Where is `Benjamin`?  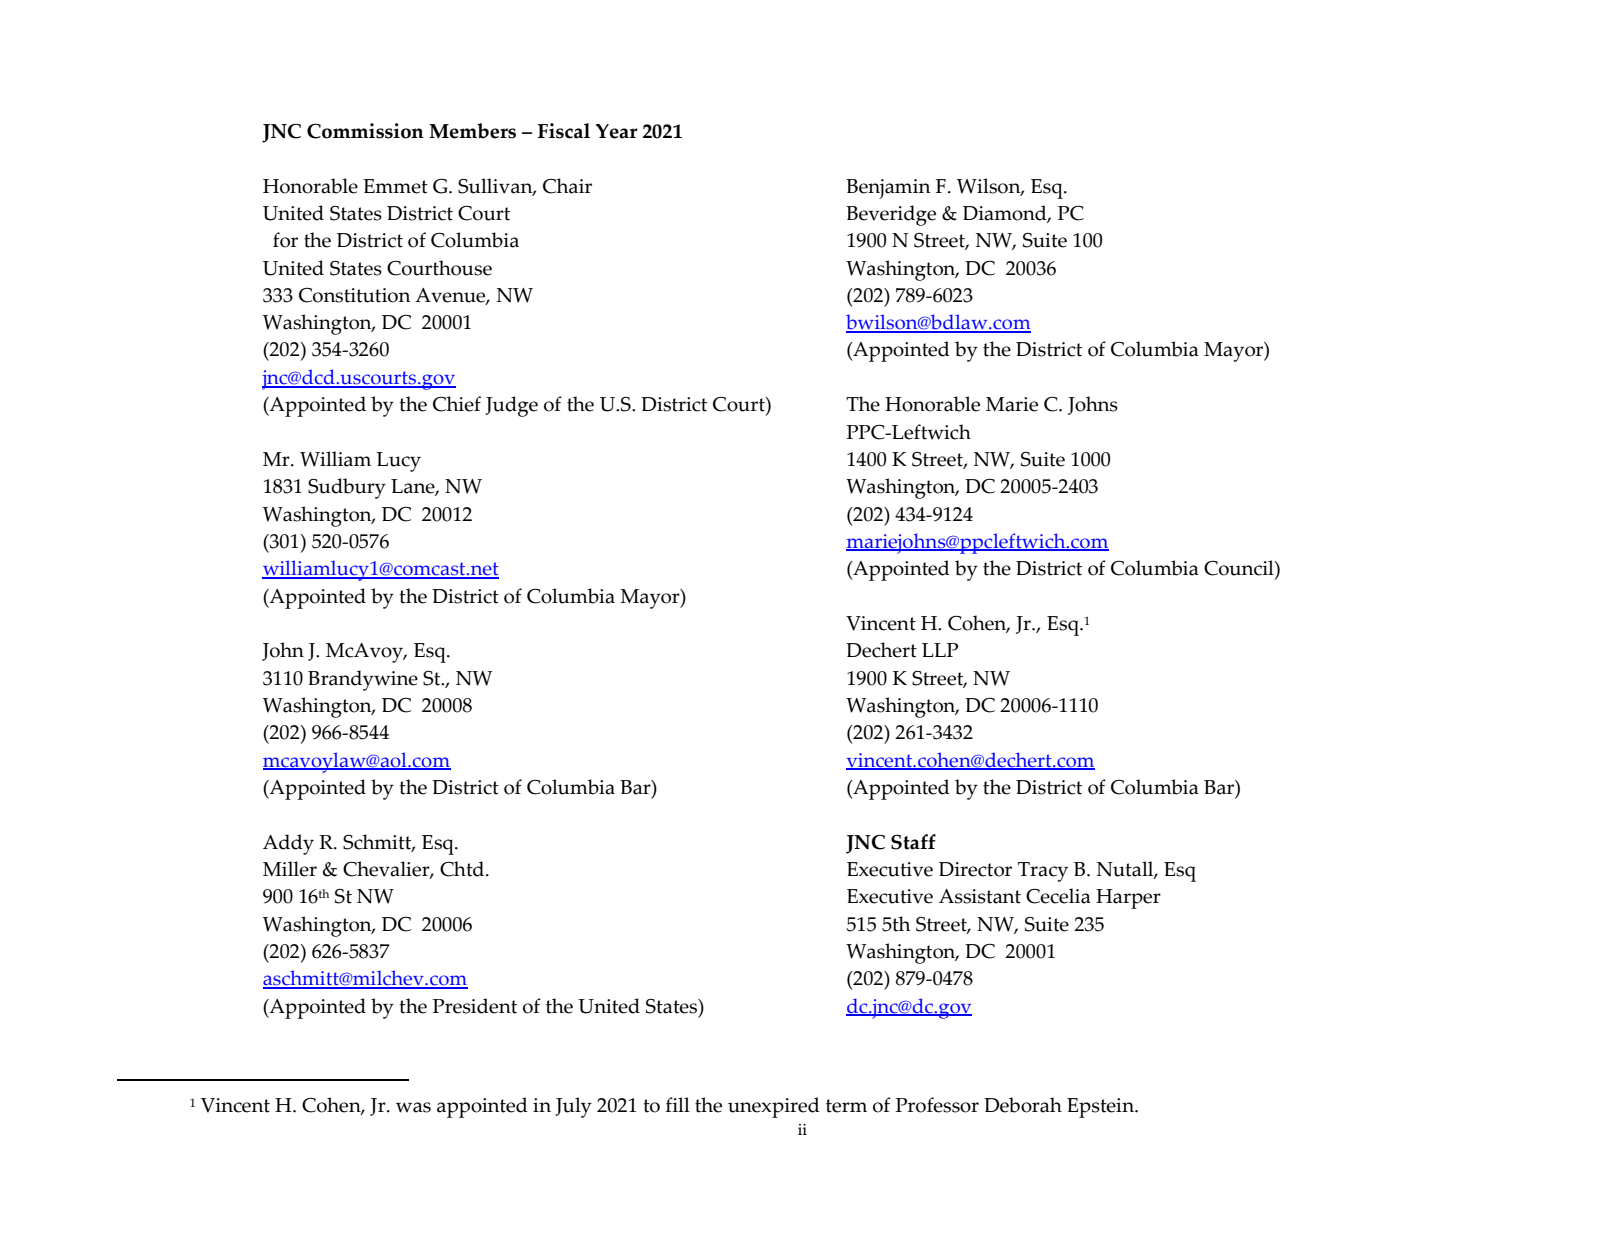 Benjamin is located at coordinates (888, 189).
